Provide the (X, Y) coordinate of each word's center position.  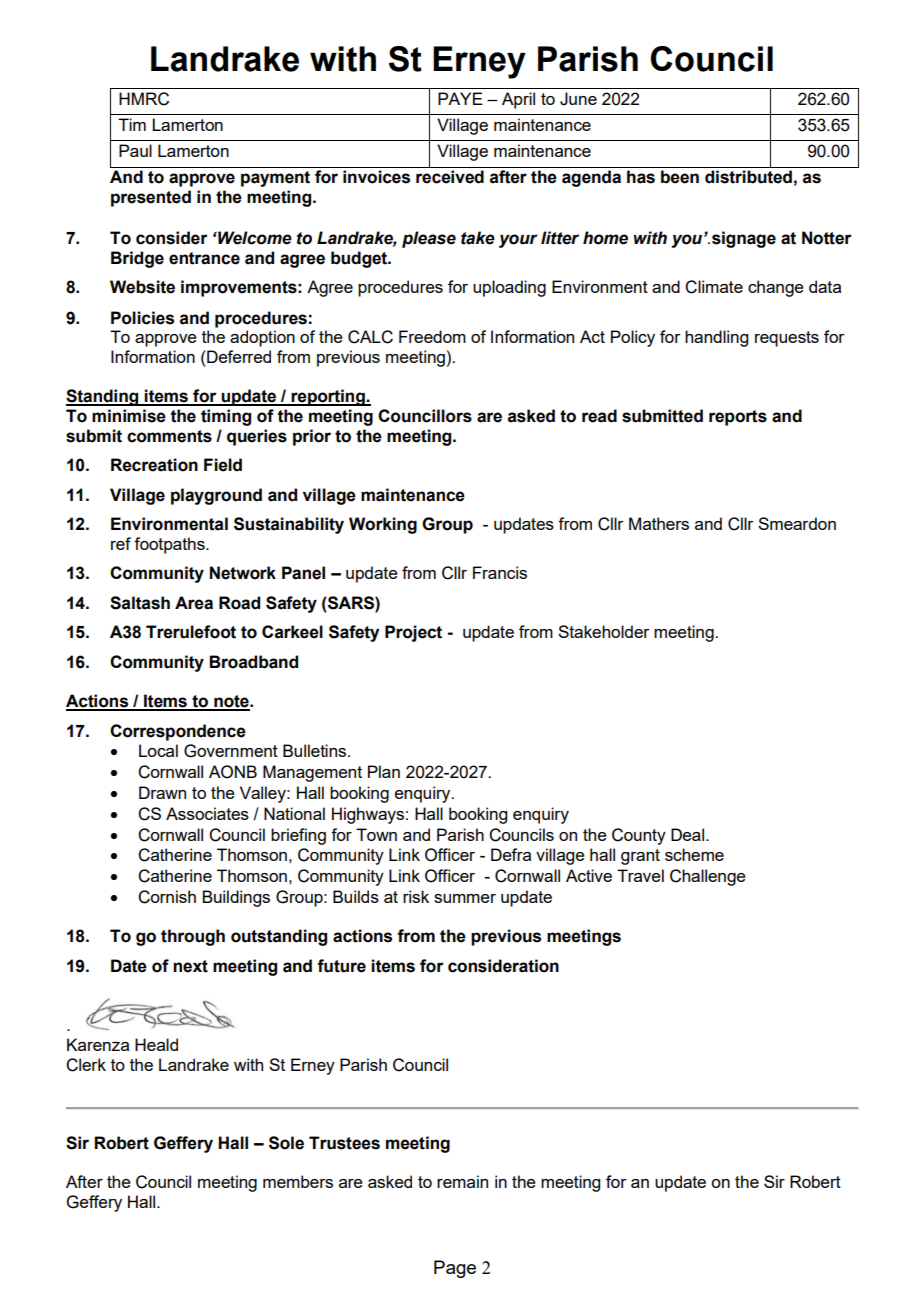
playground (216, 496)
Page (455, 1269)
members (298, 1181)
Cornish (167, 897)
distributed (748, 177)
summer (465, 898)
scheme (694, 854)
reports (738, 418)
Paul (135, 150)
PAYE (460, 98)
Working (383, 525)
